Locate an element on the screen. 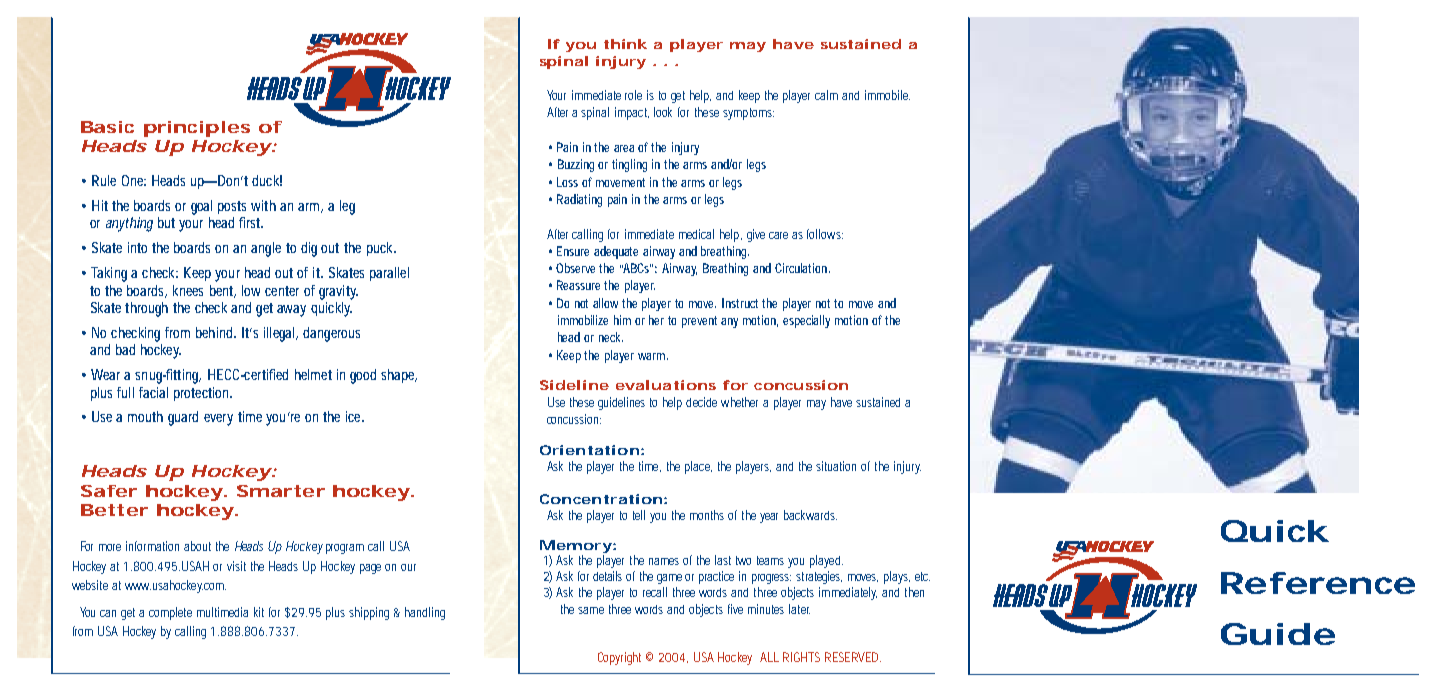  Radiating is located at coordinates (579, 200).
